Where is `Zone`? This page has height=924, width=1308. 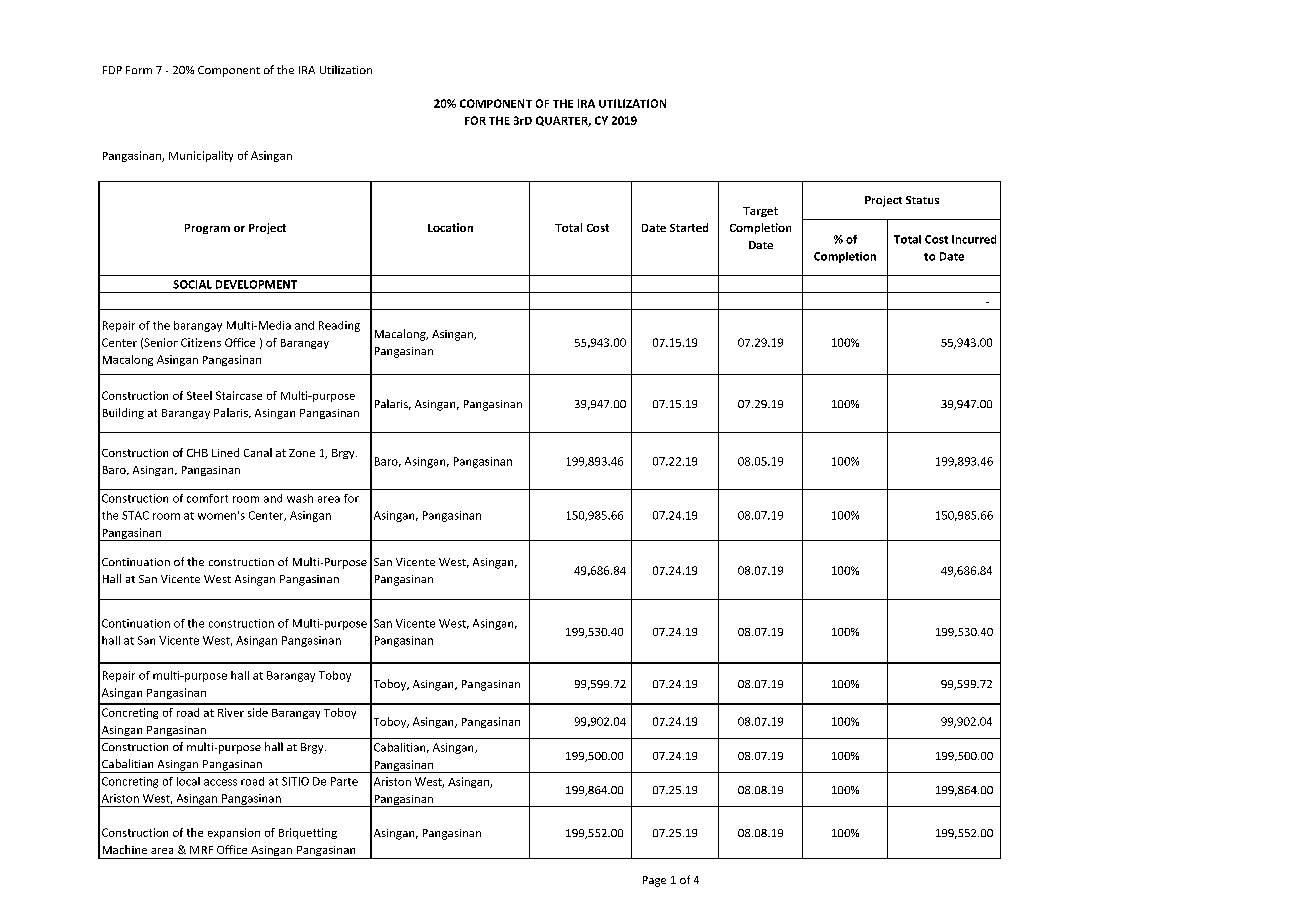 Zone is located at coordinates (302, 453).
